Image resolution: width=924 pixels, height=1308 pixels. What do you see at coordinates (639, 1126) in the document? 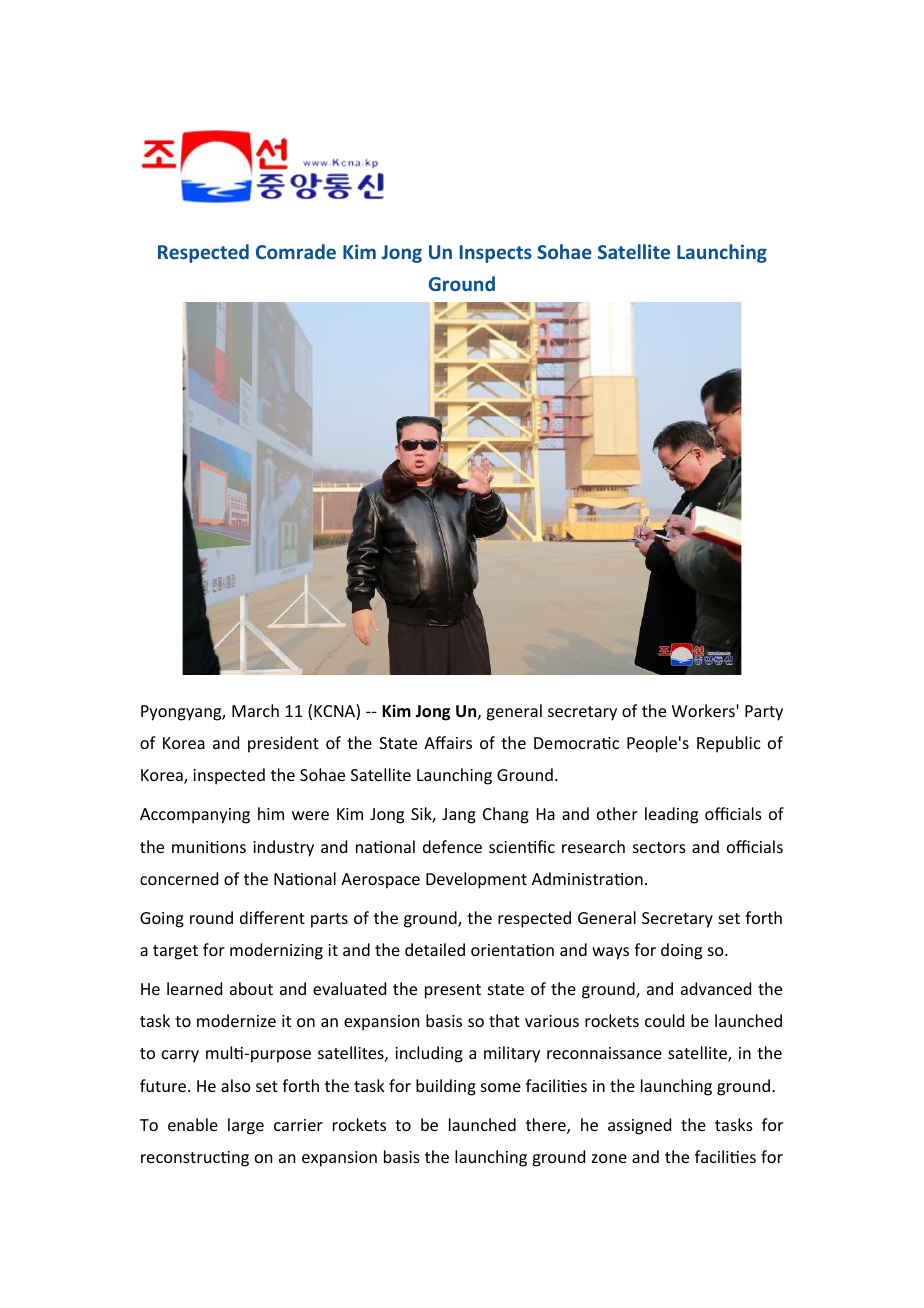
I see `assigned` at bounding box center [639, 1126].
